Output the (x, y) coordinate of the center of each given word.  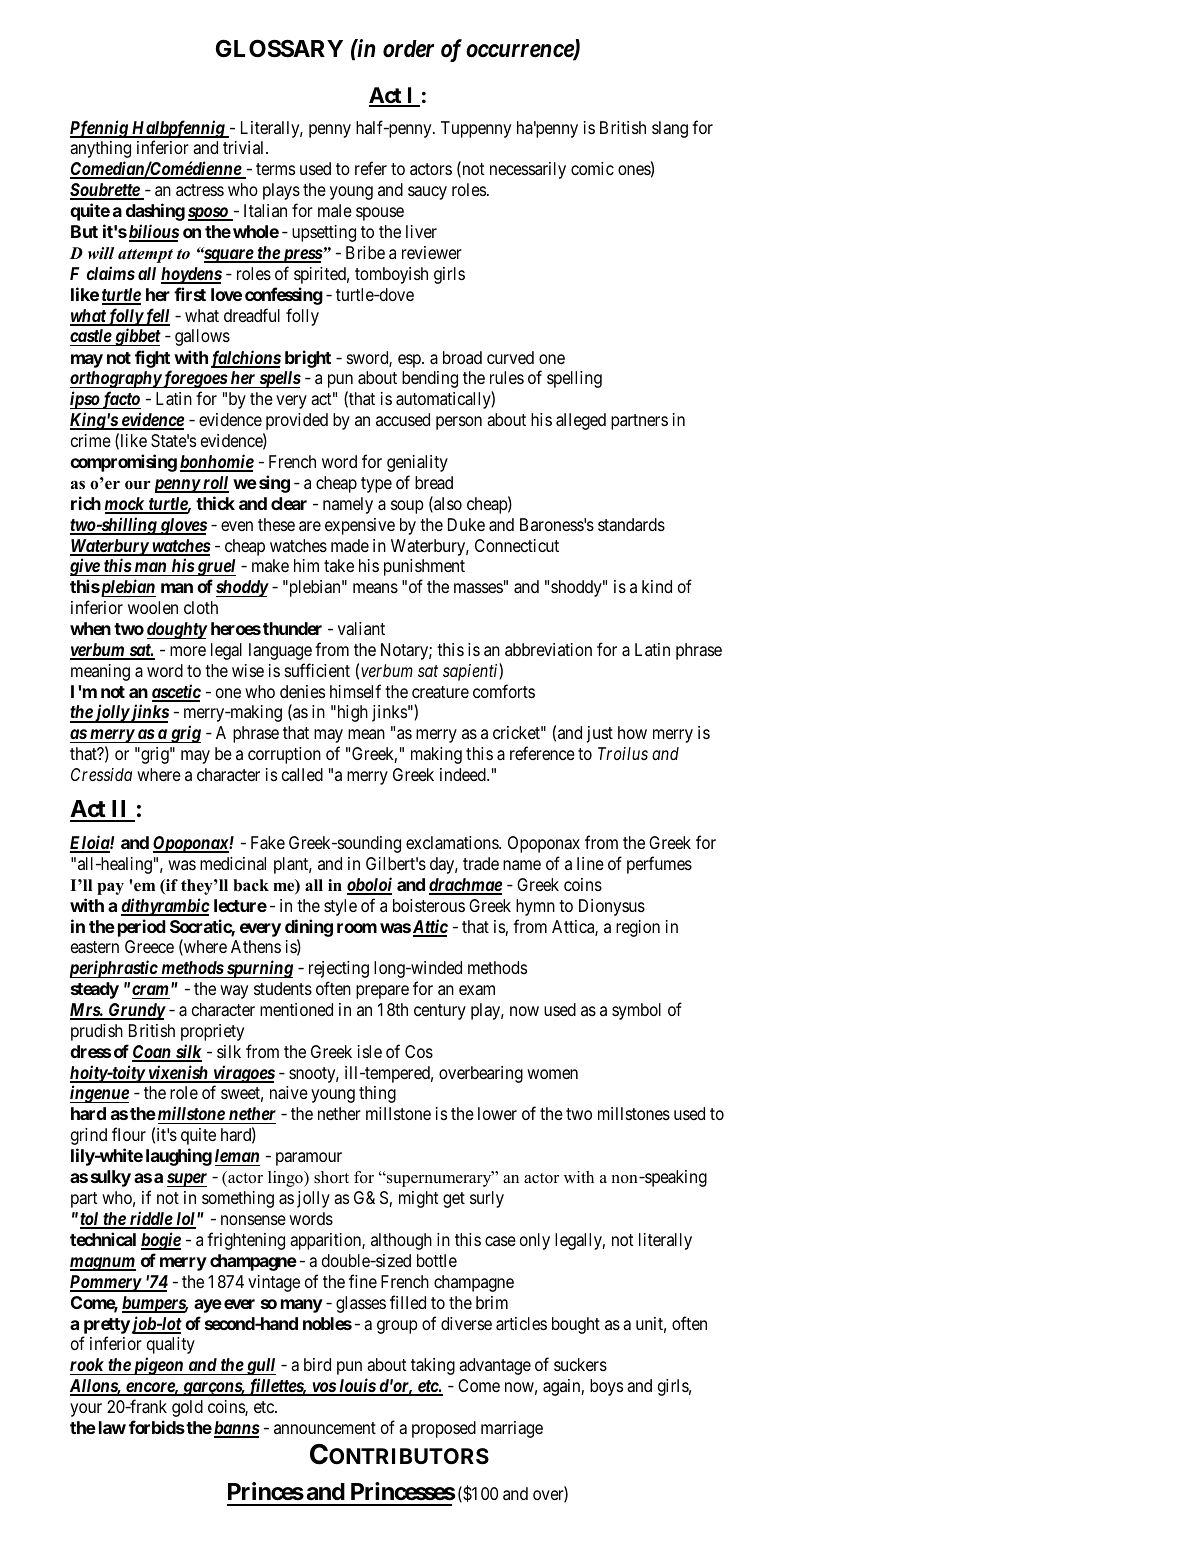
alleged (581, 421)
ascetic (176, 692)
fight (152, 359)
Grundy (136, 1011)
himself (355, 691)
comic (592, 168)
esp (410, 361)
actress (200, 190)
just (600, 734)
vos (323, 1388)
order (408, 49)
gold (187, 1408)
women (552, 1074)
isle (370, 1051)
